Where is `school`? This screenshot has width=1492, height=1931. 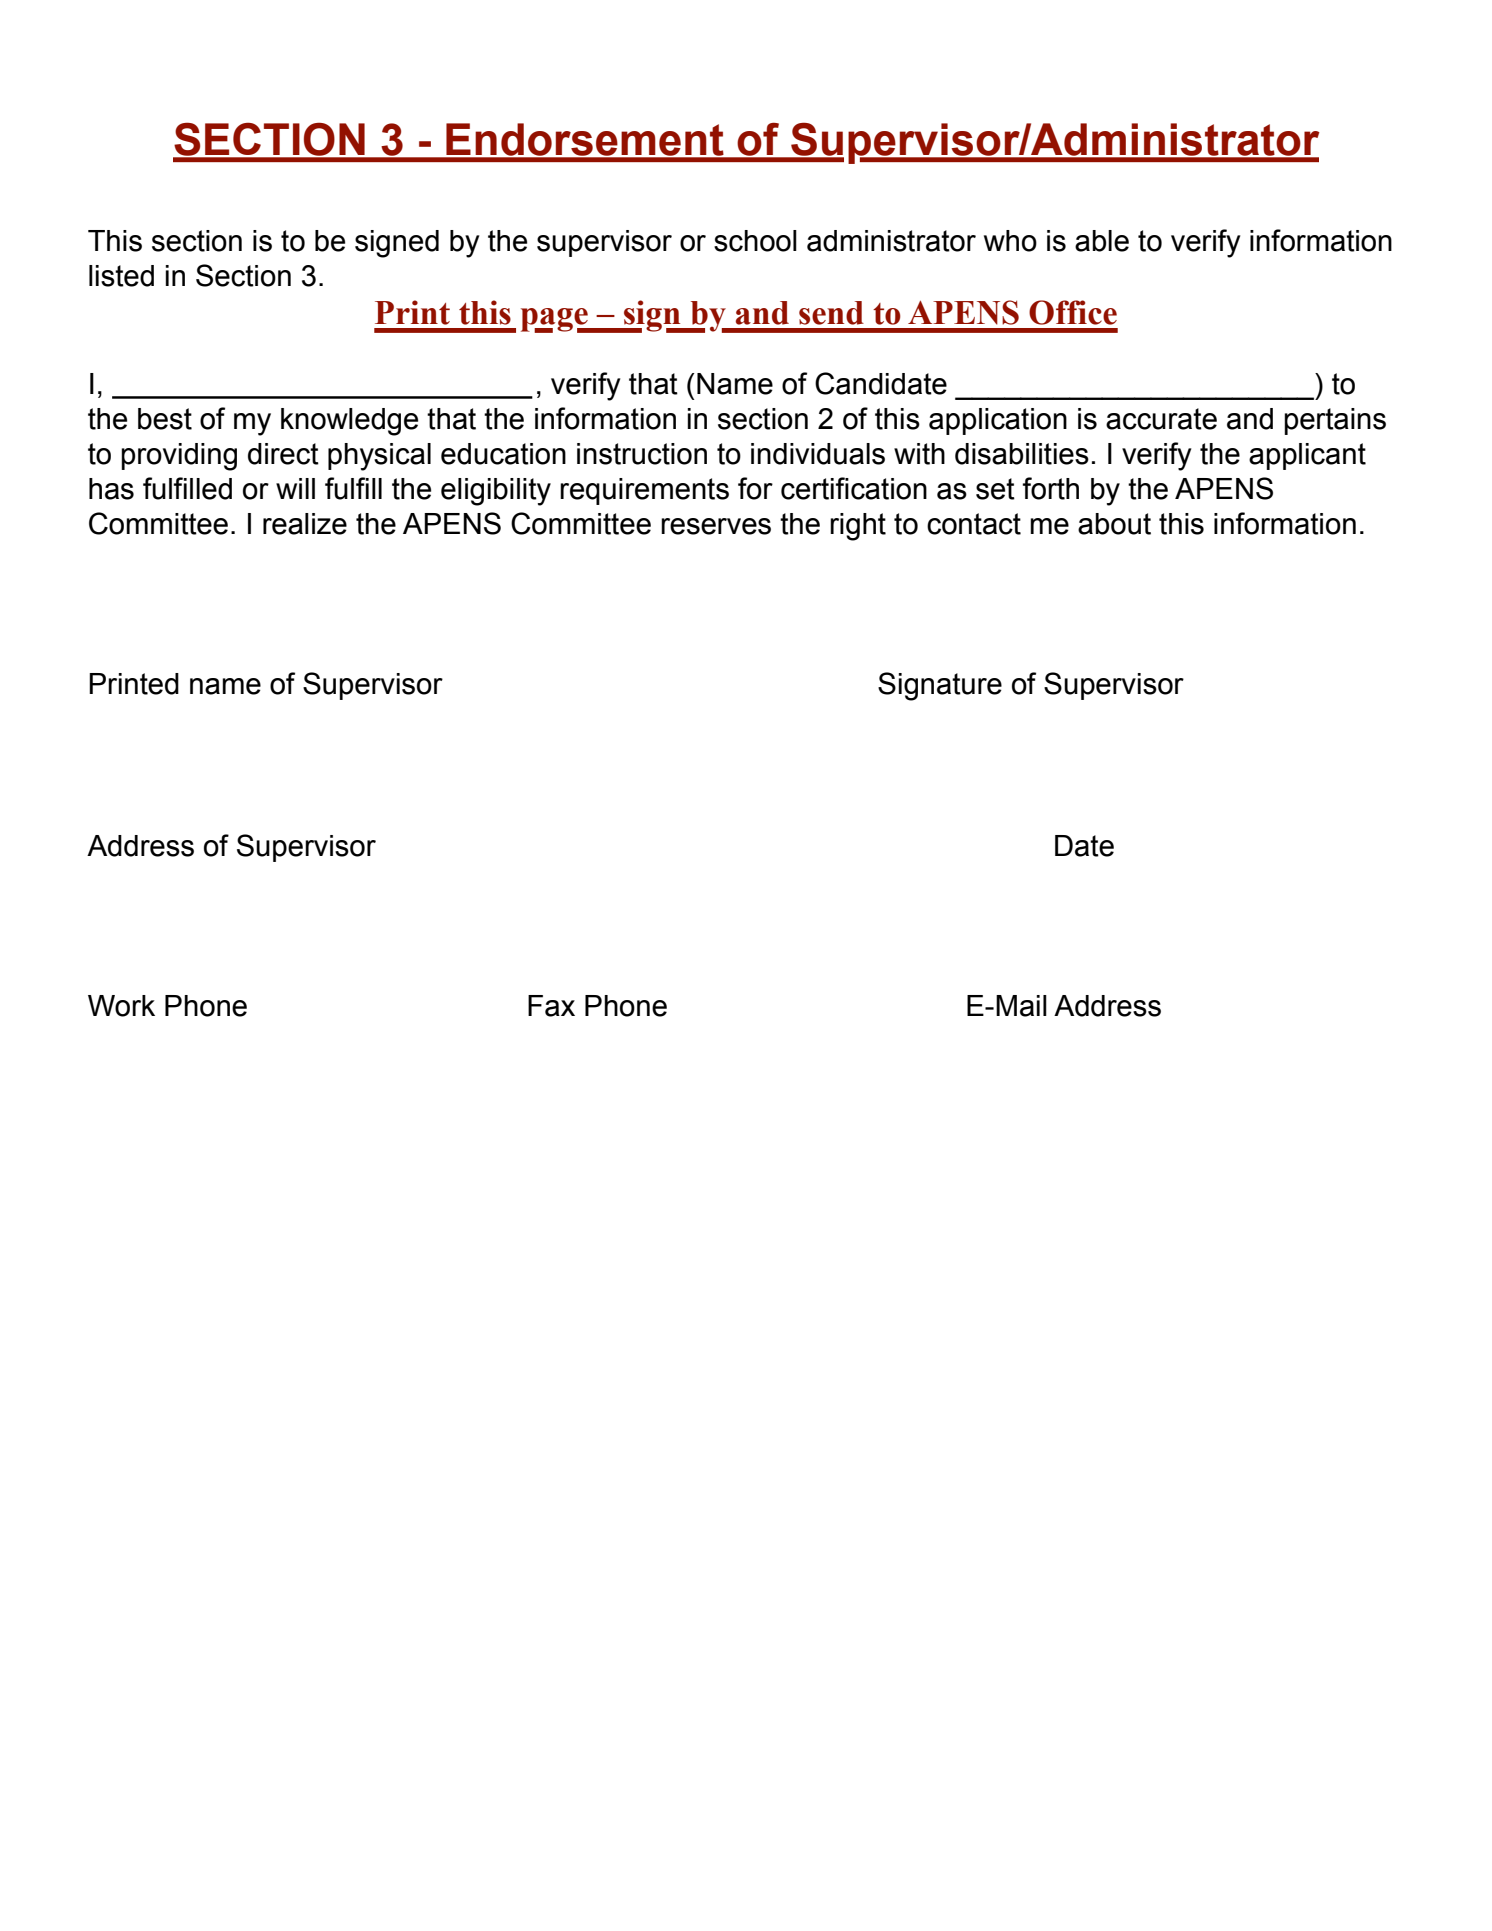
school is located at coordinates (755, 241).
